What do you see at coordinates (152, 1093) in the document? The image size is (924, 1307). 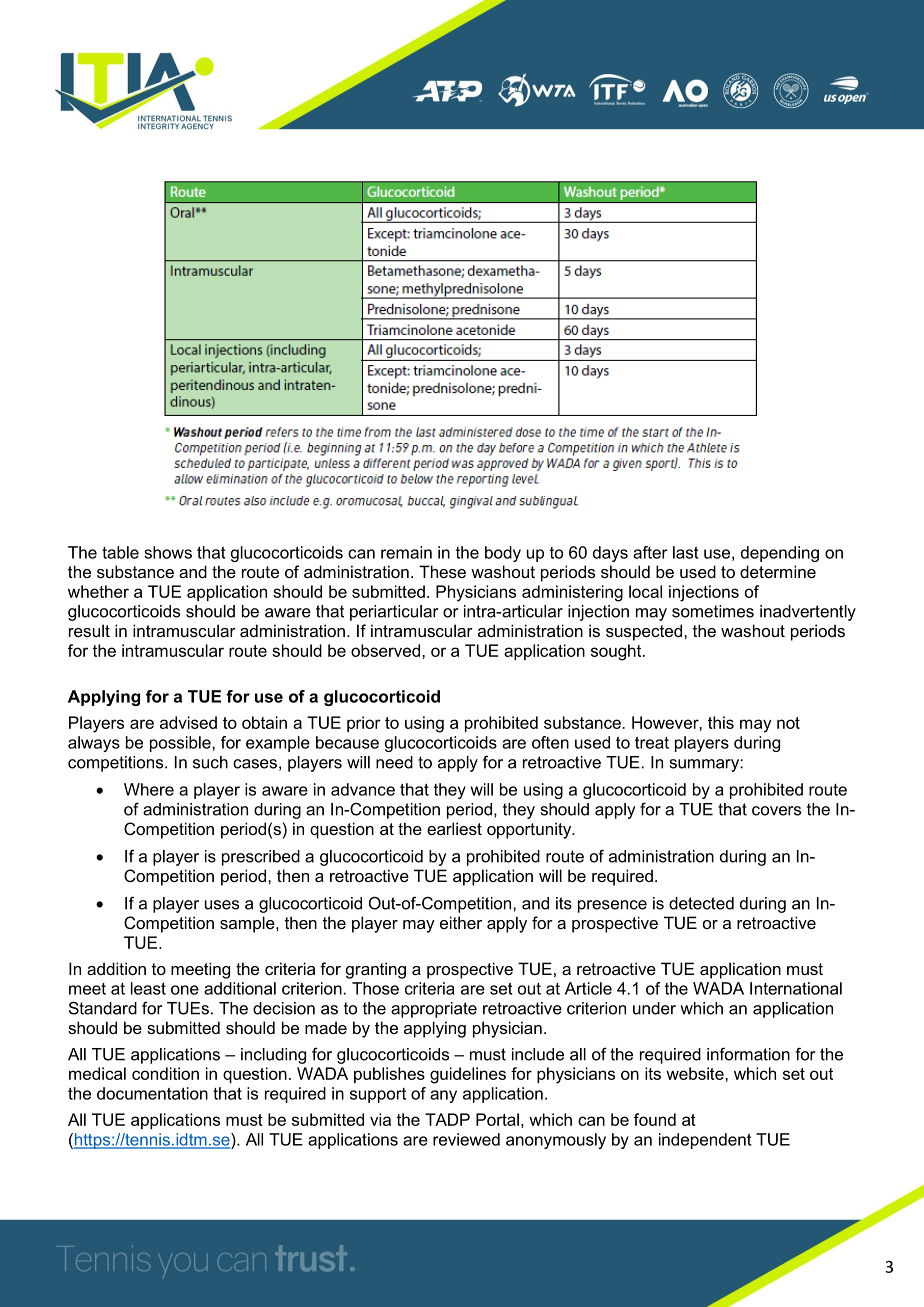 I see `documentation` at bounding box center [152, 1093].
